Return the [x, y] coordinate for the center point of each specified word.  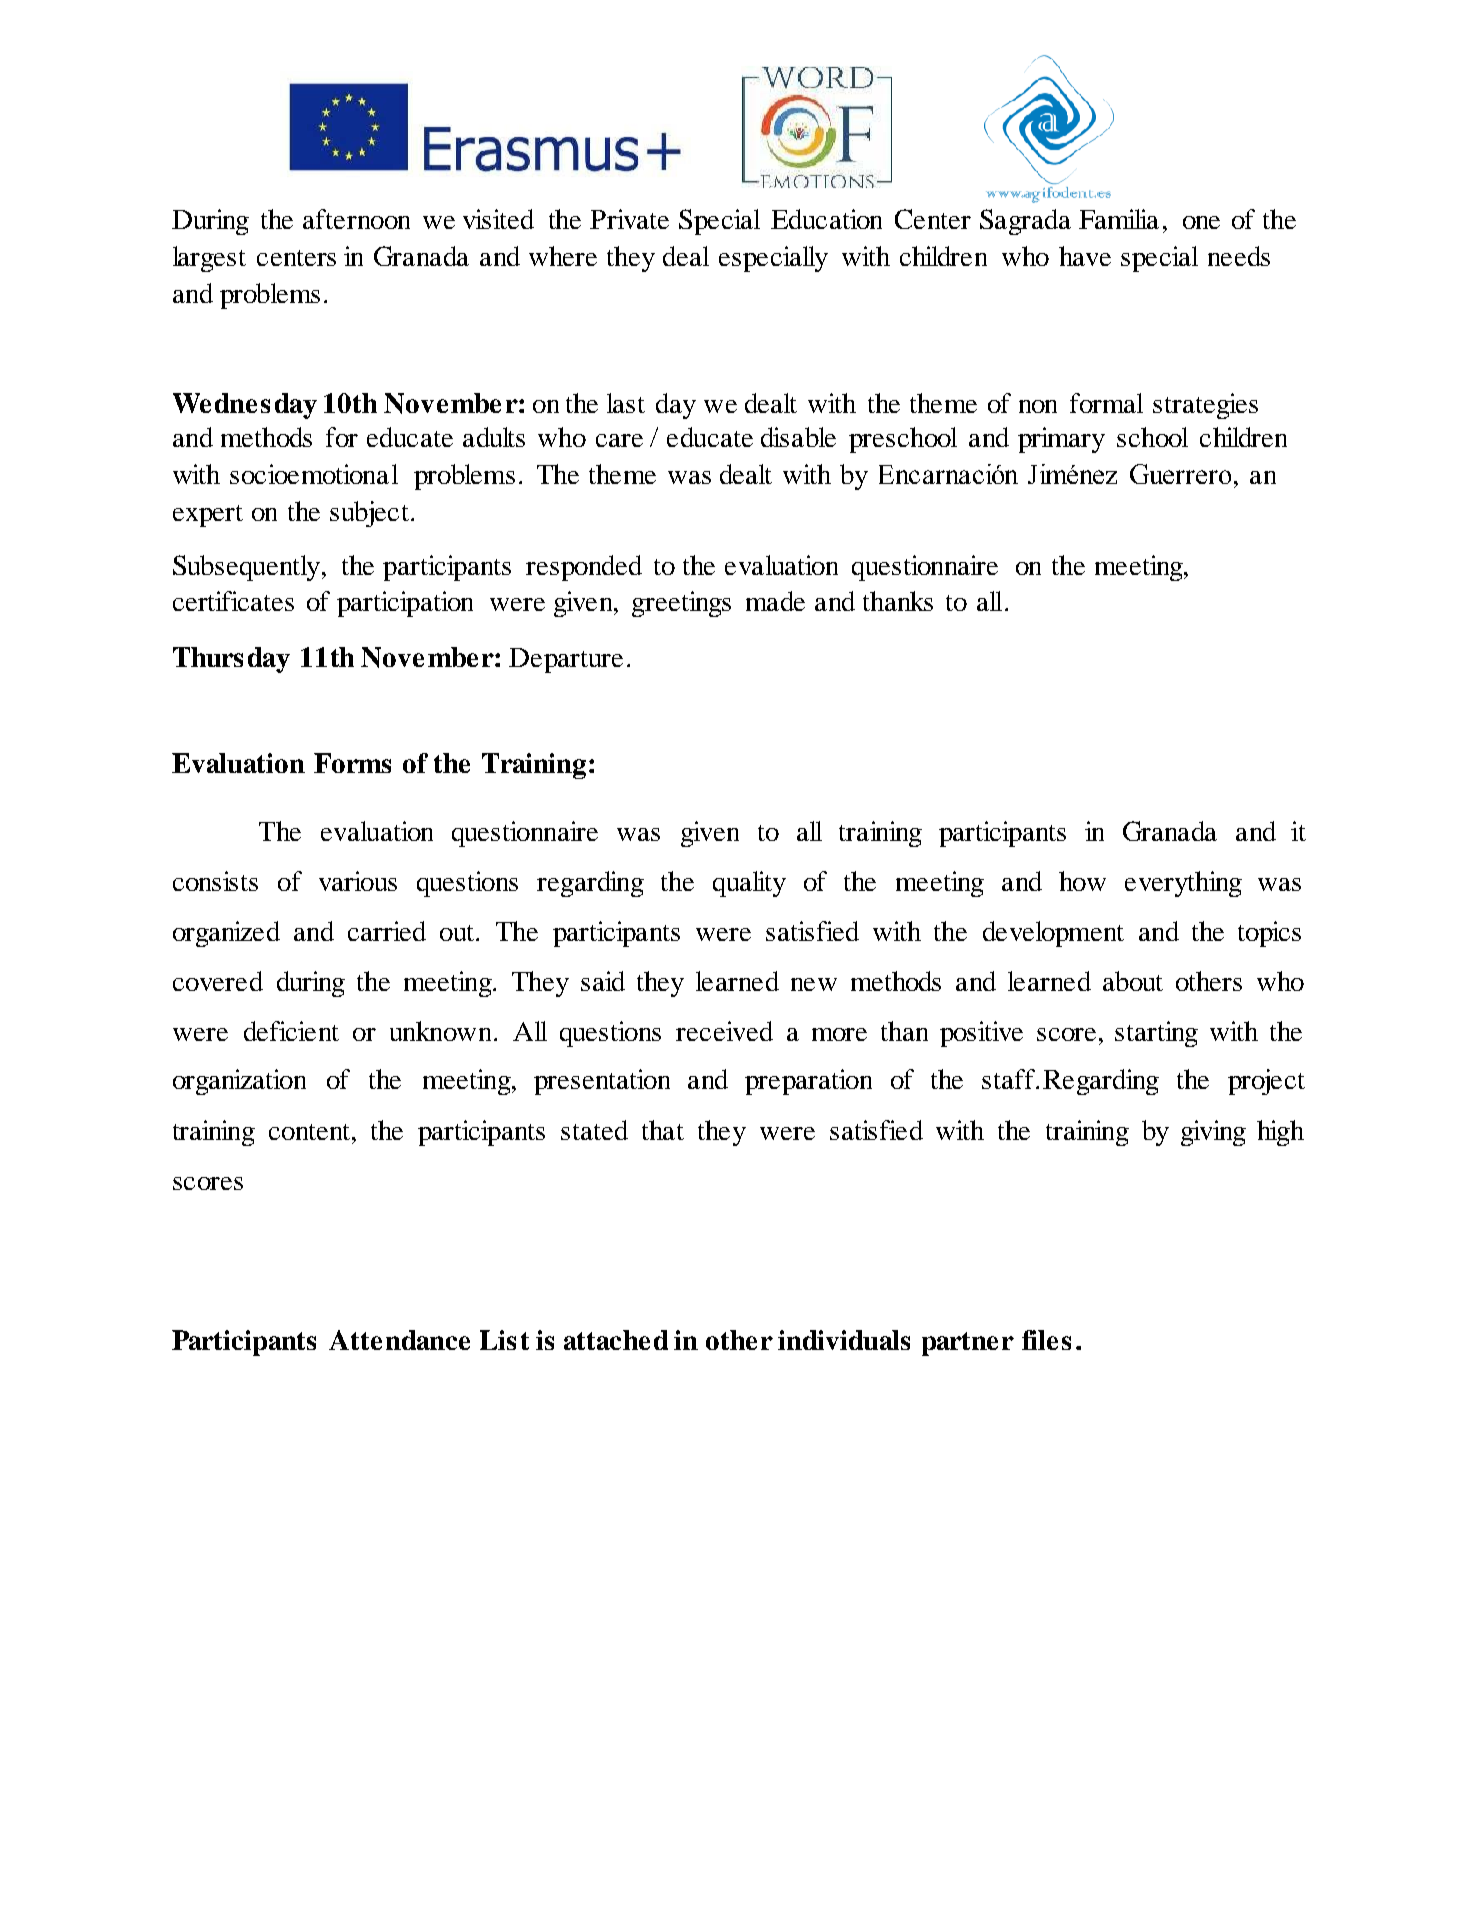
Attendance [399, 1340]
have [1085, 256]
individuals [844, 1340]
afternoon [356, 219]
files [1046, 1340]
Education [826, 219]
